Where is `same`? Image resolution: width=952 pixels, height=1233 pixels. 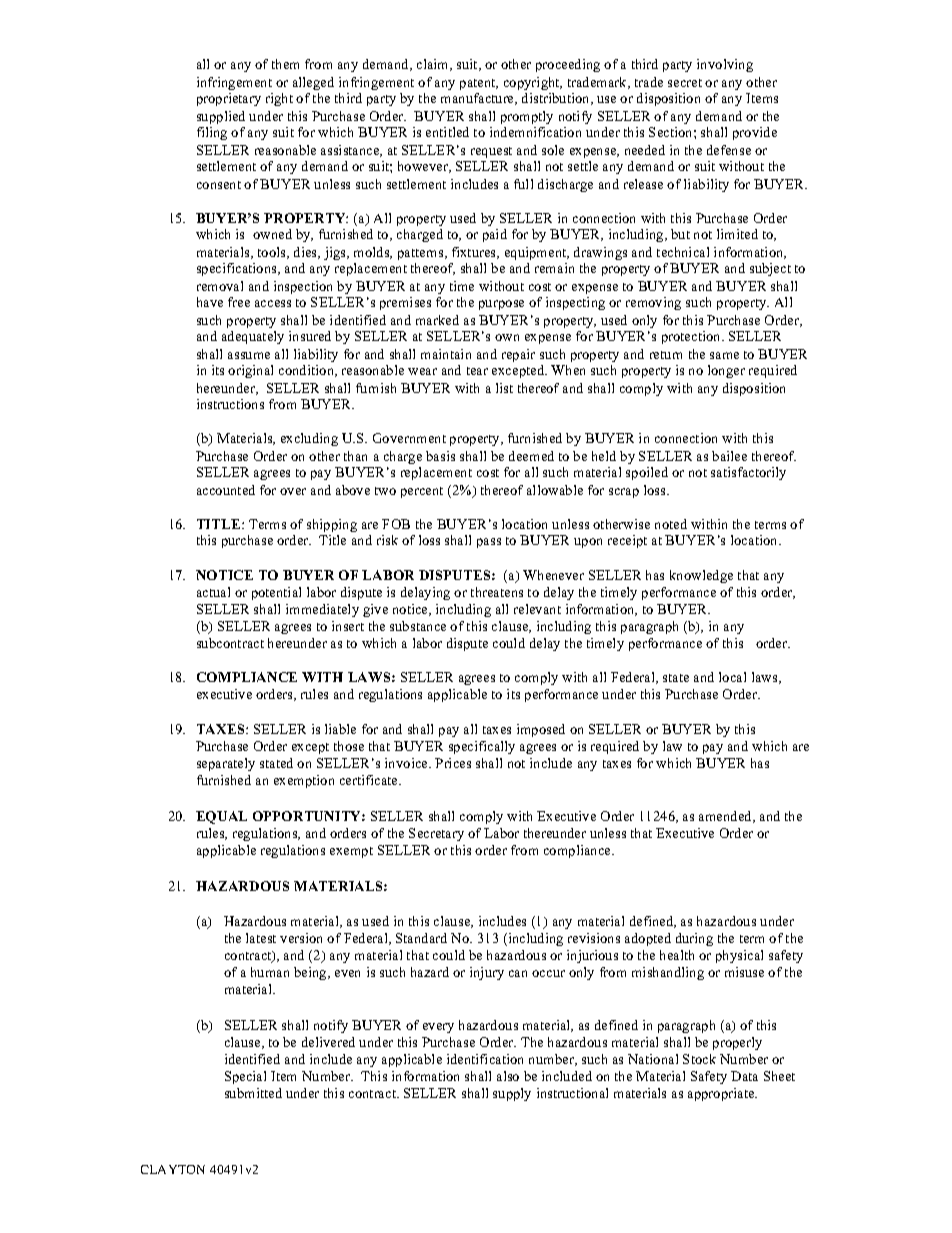
same is located at coordinates (724, 355).
